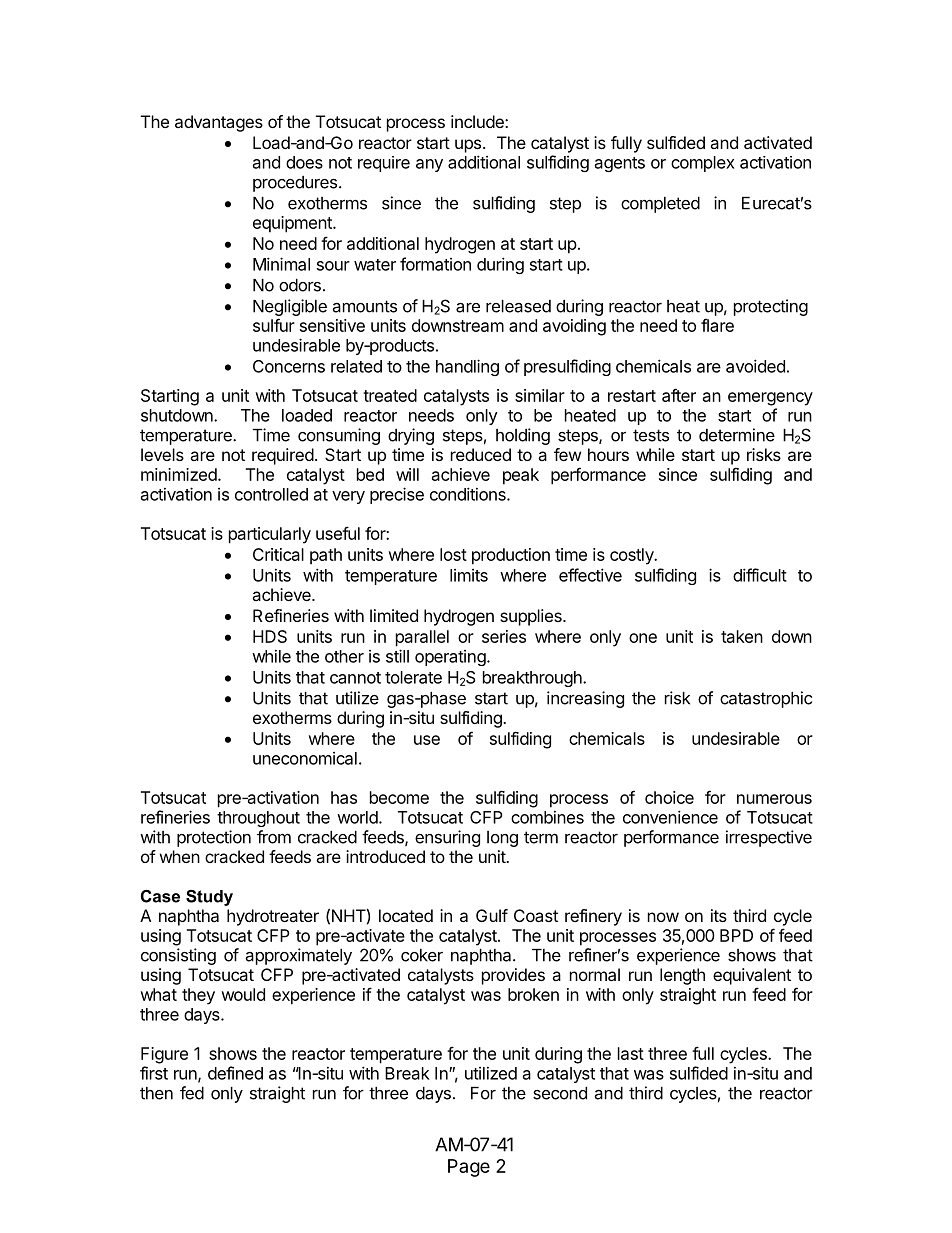 The height and width of the document is (1233, 952). What do you see at coordinates (270, 636) in the document?
I see `HDS` at bounding box center [270, 636].
